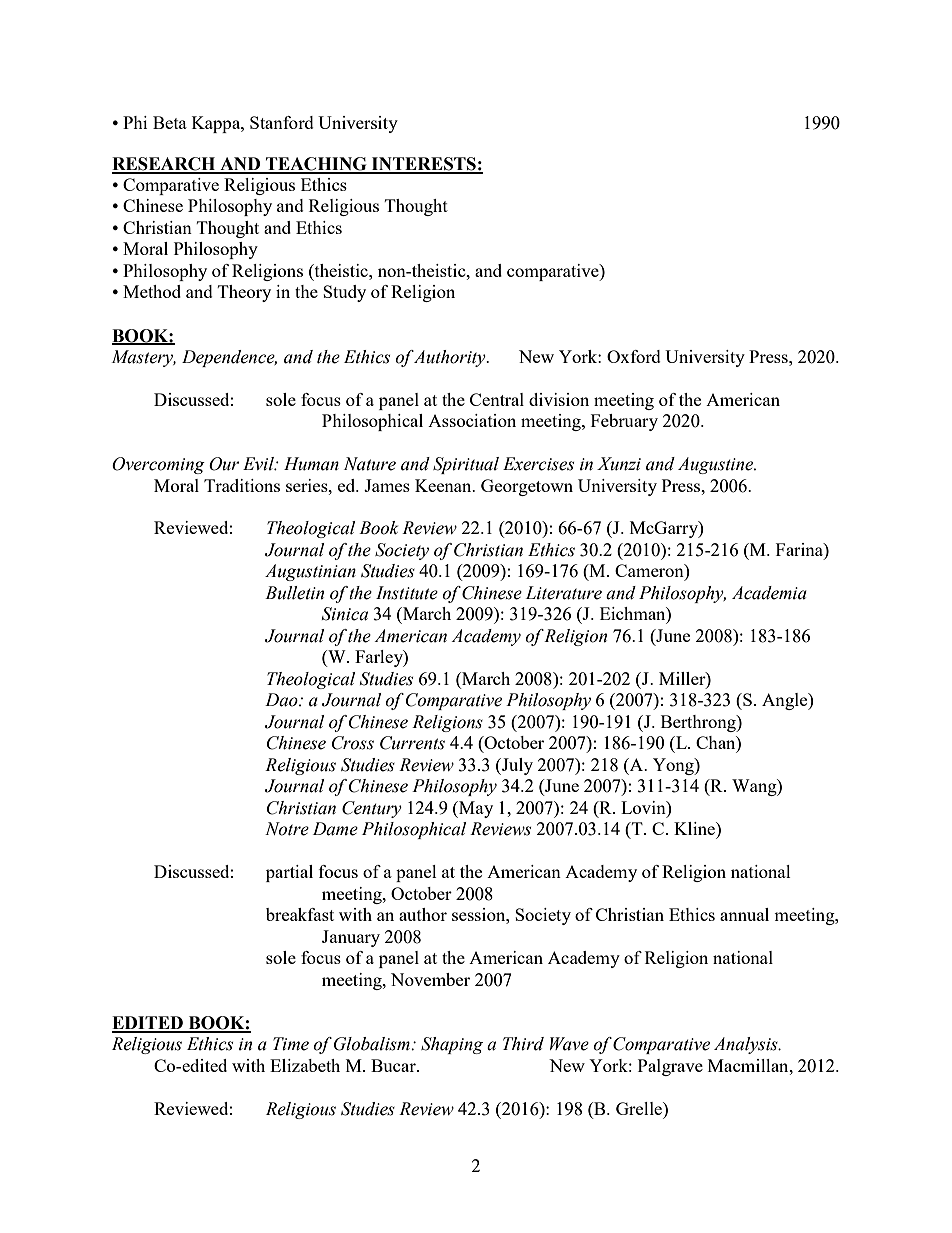 Image resolution: width=952 pixels, height=1233 pixels. I want to click on Oxford, so click(634, 356).
